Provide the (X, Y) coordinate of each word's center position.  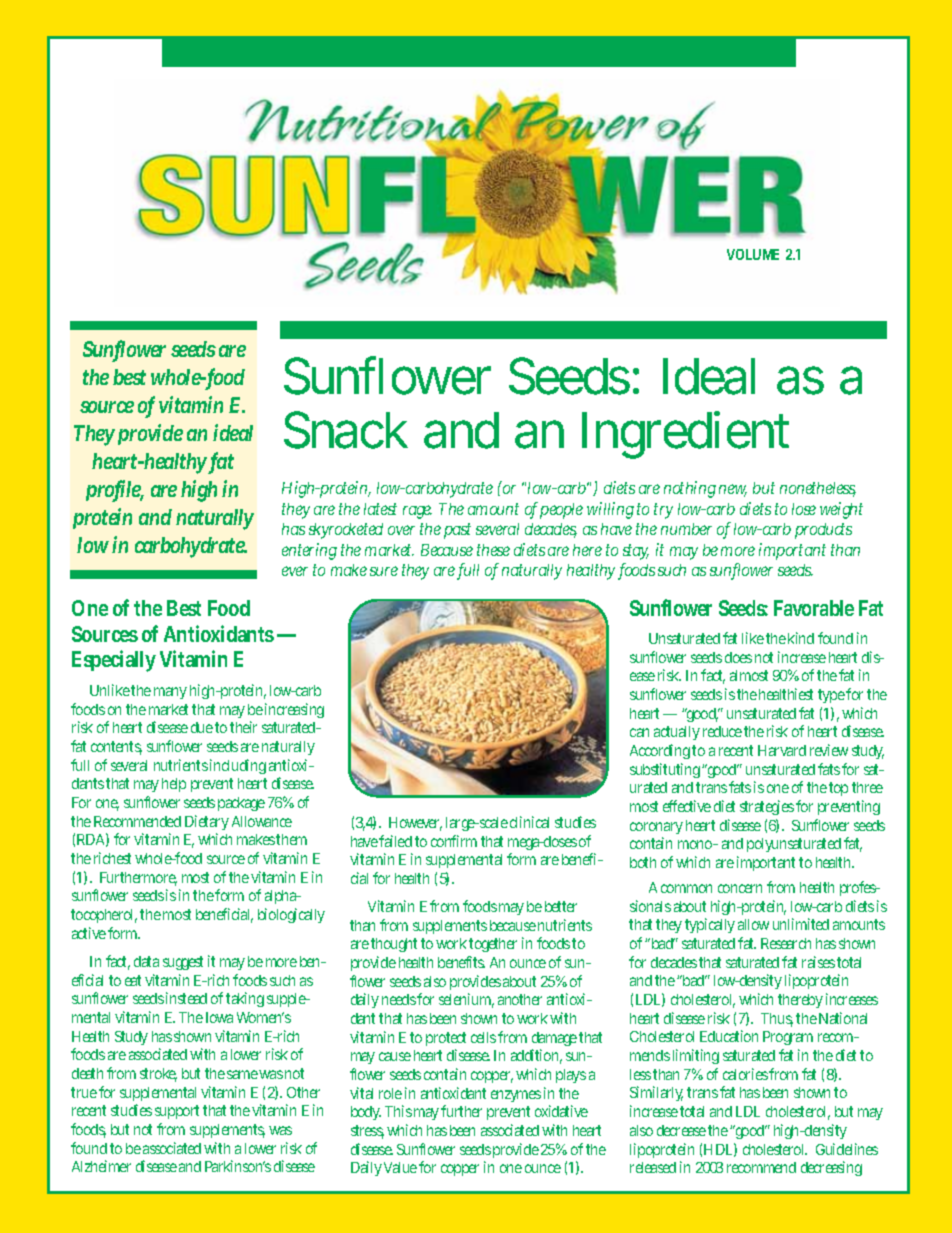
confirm (454, 841)
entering (309, 551)
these (493, 550)
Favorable (814, 608)
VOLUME (753, 254)
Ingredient (685, 435)
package (241, 804)
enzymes (516, 1096)
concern (740, 888)
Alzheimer (101, 1166)
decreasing (831, 1168)
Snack (346, 430)
